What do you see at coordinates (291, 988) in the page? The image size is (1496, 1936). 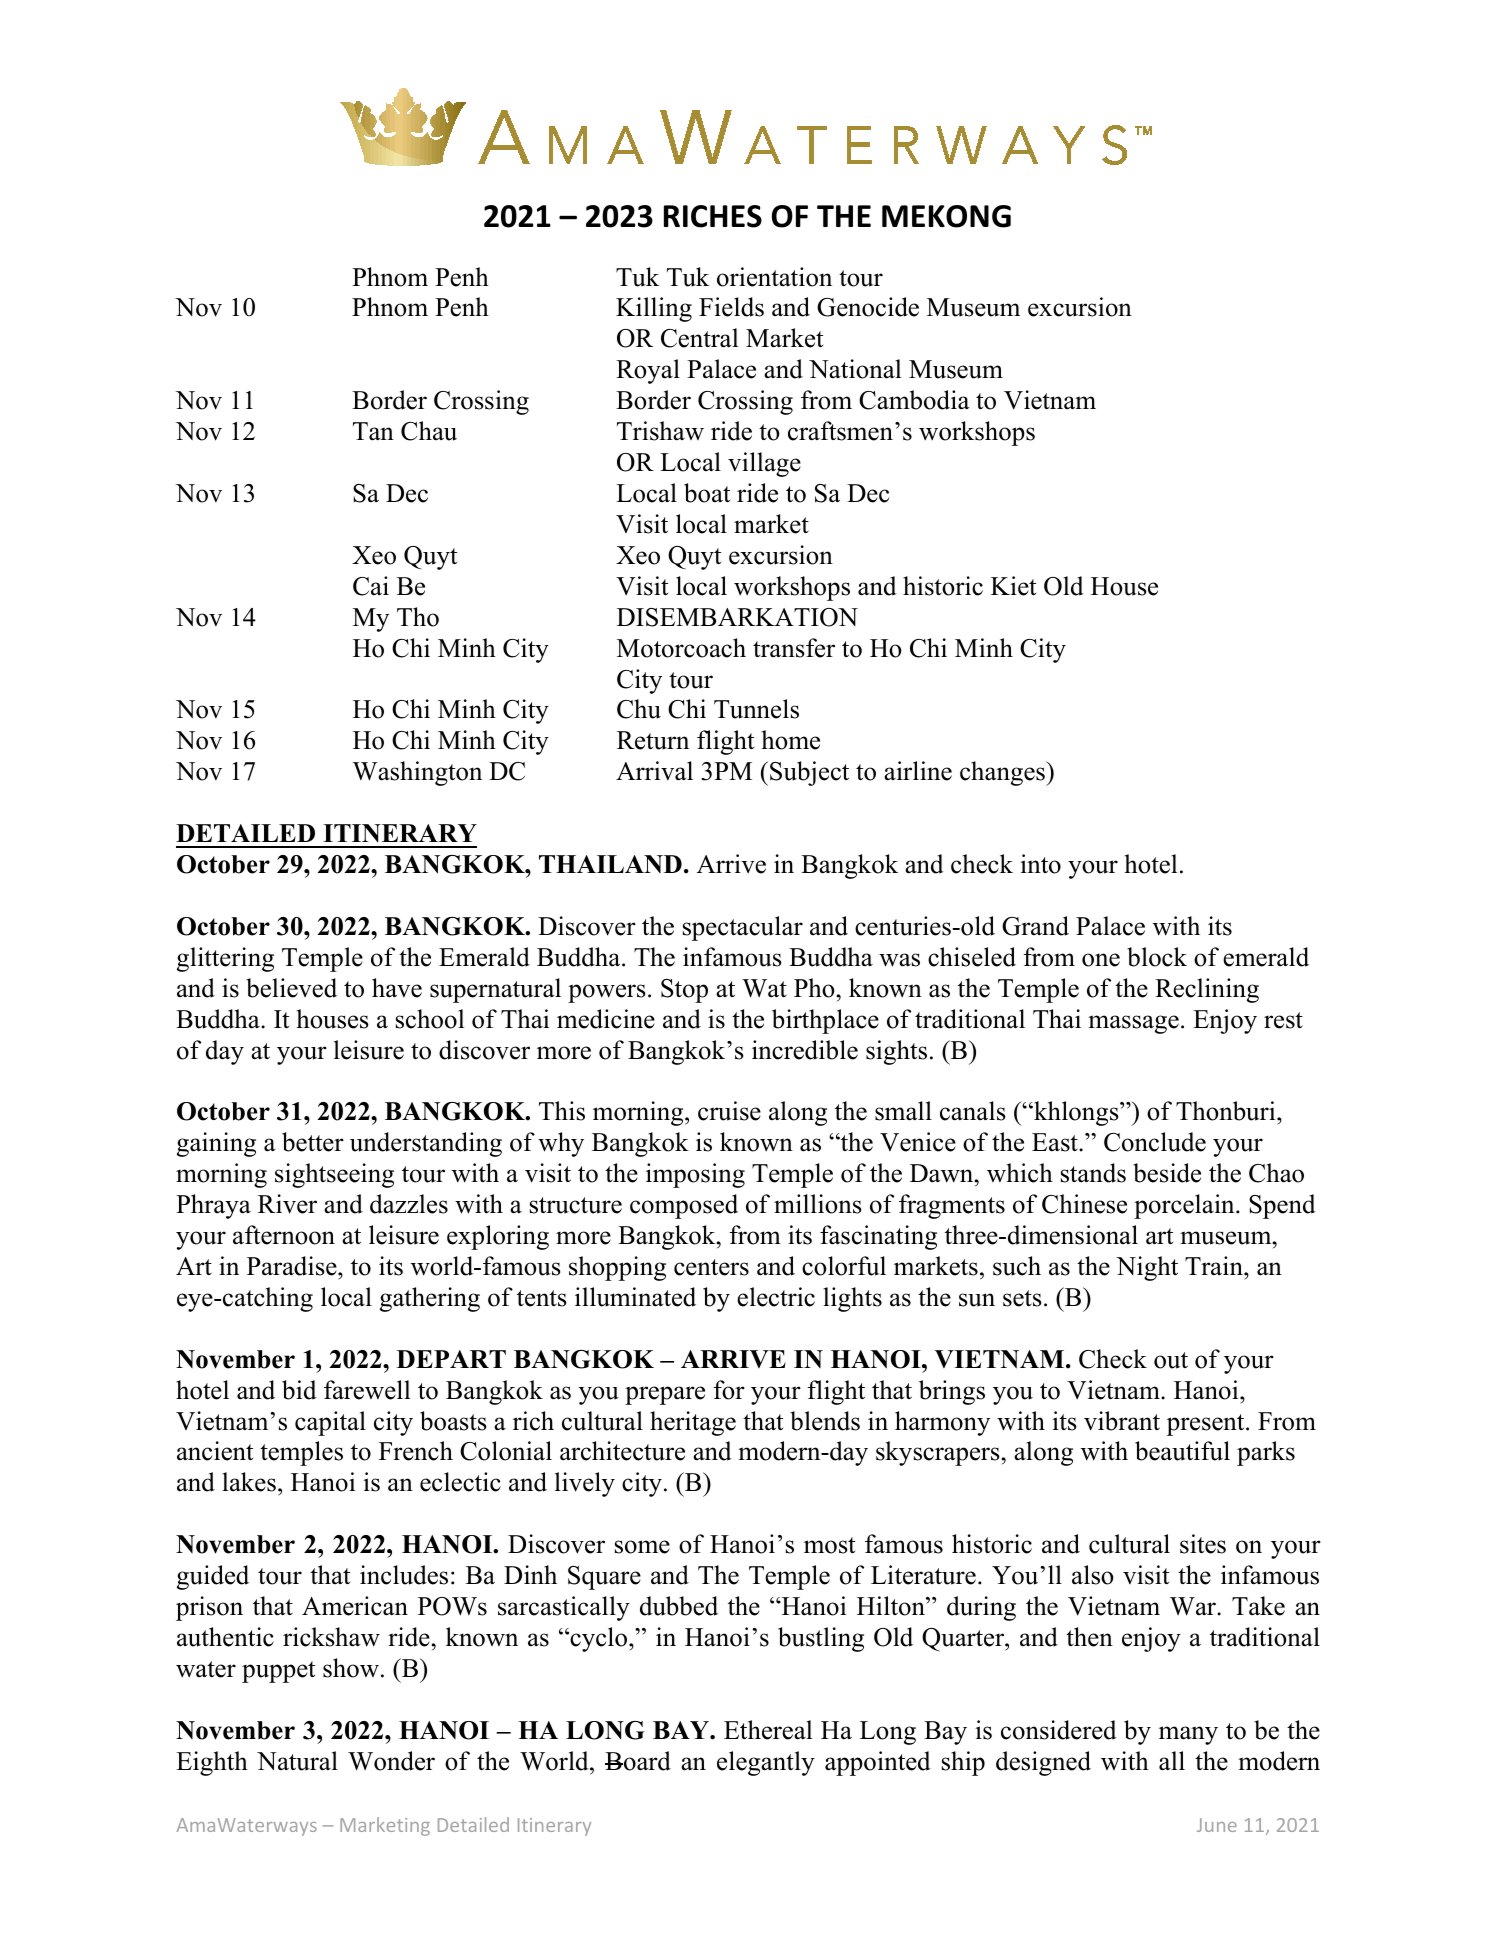 I see `believed` at bounding box center [291, 988].
